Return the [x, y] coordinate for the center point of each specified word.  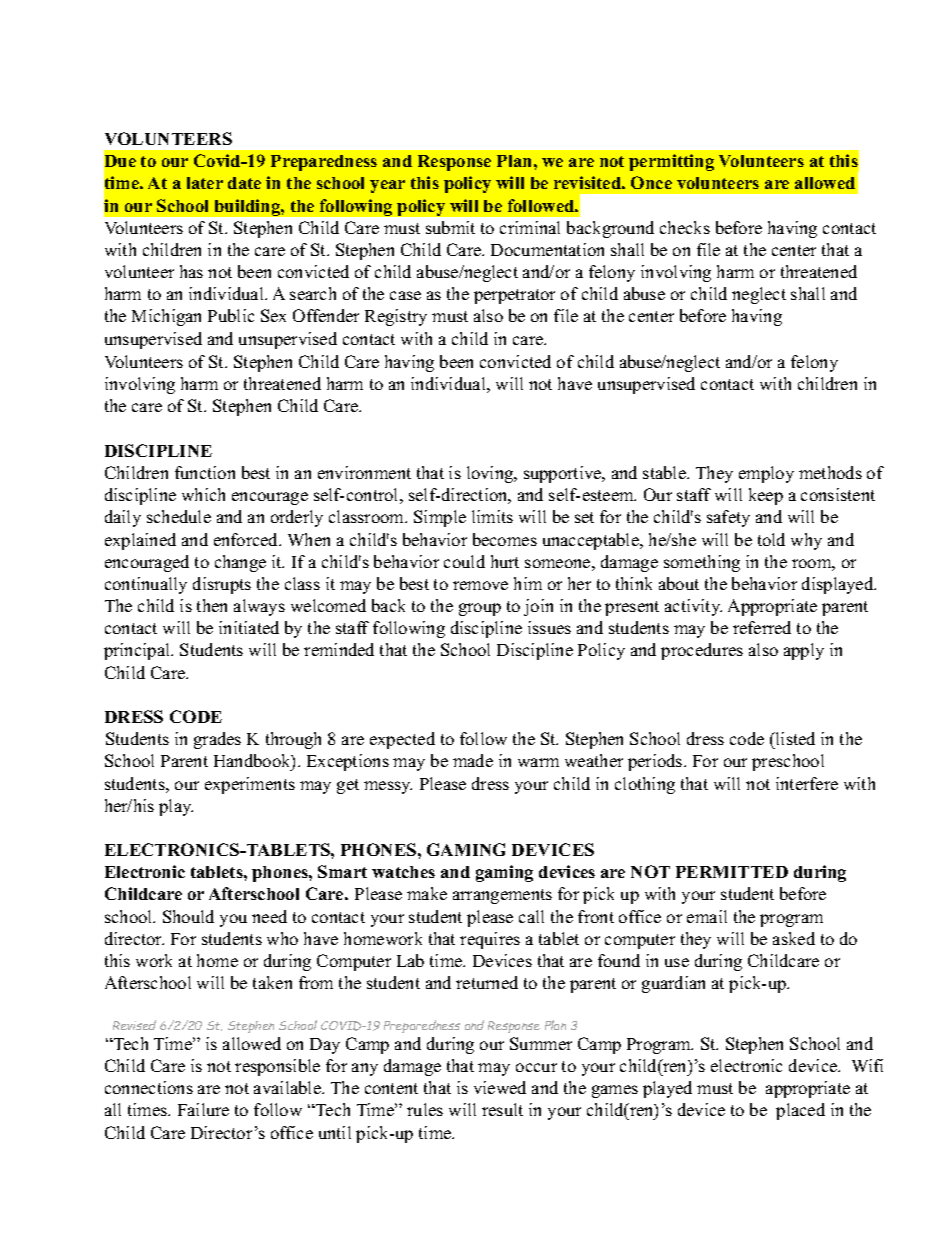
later [205, 183]
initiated [249, 627]
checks [685, 227]
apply [804, 651]
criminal [530, 227]
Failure [203, 1109]
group [480, 609]
